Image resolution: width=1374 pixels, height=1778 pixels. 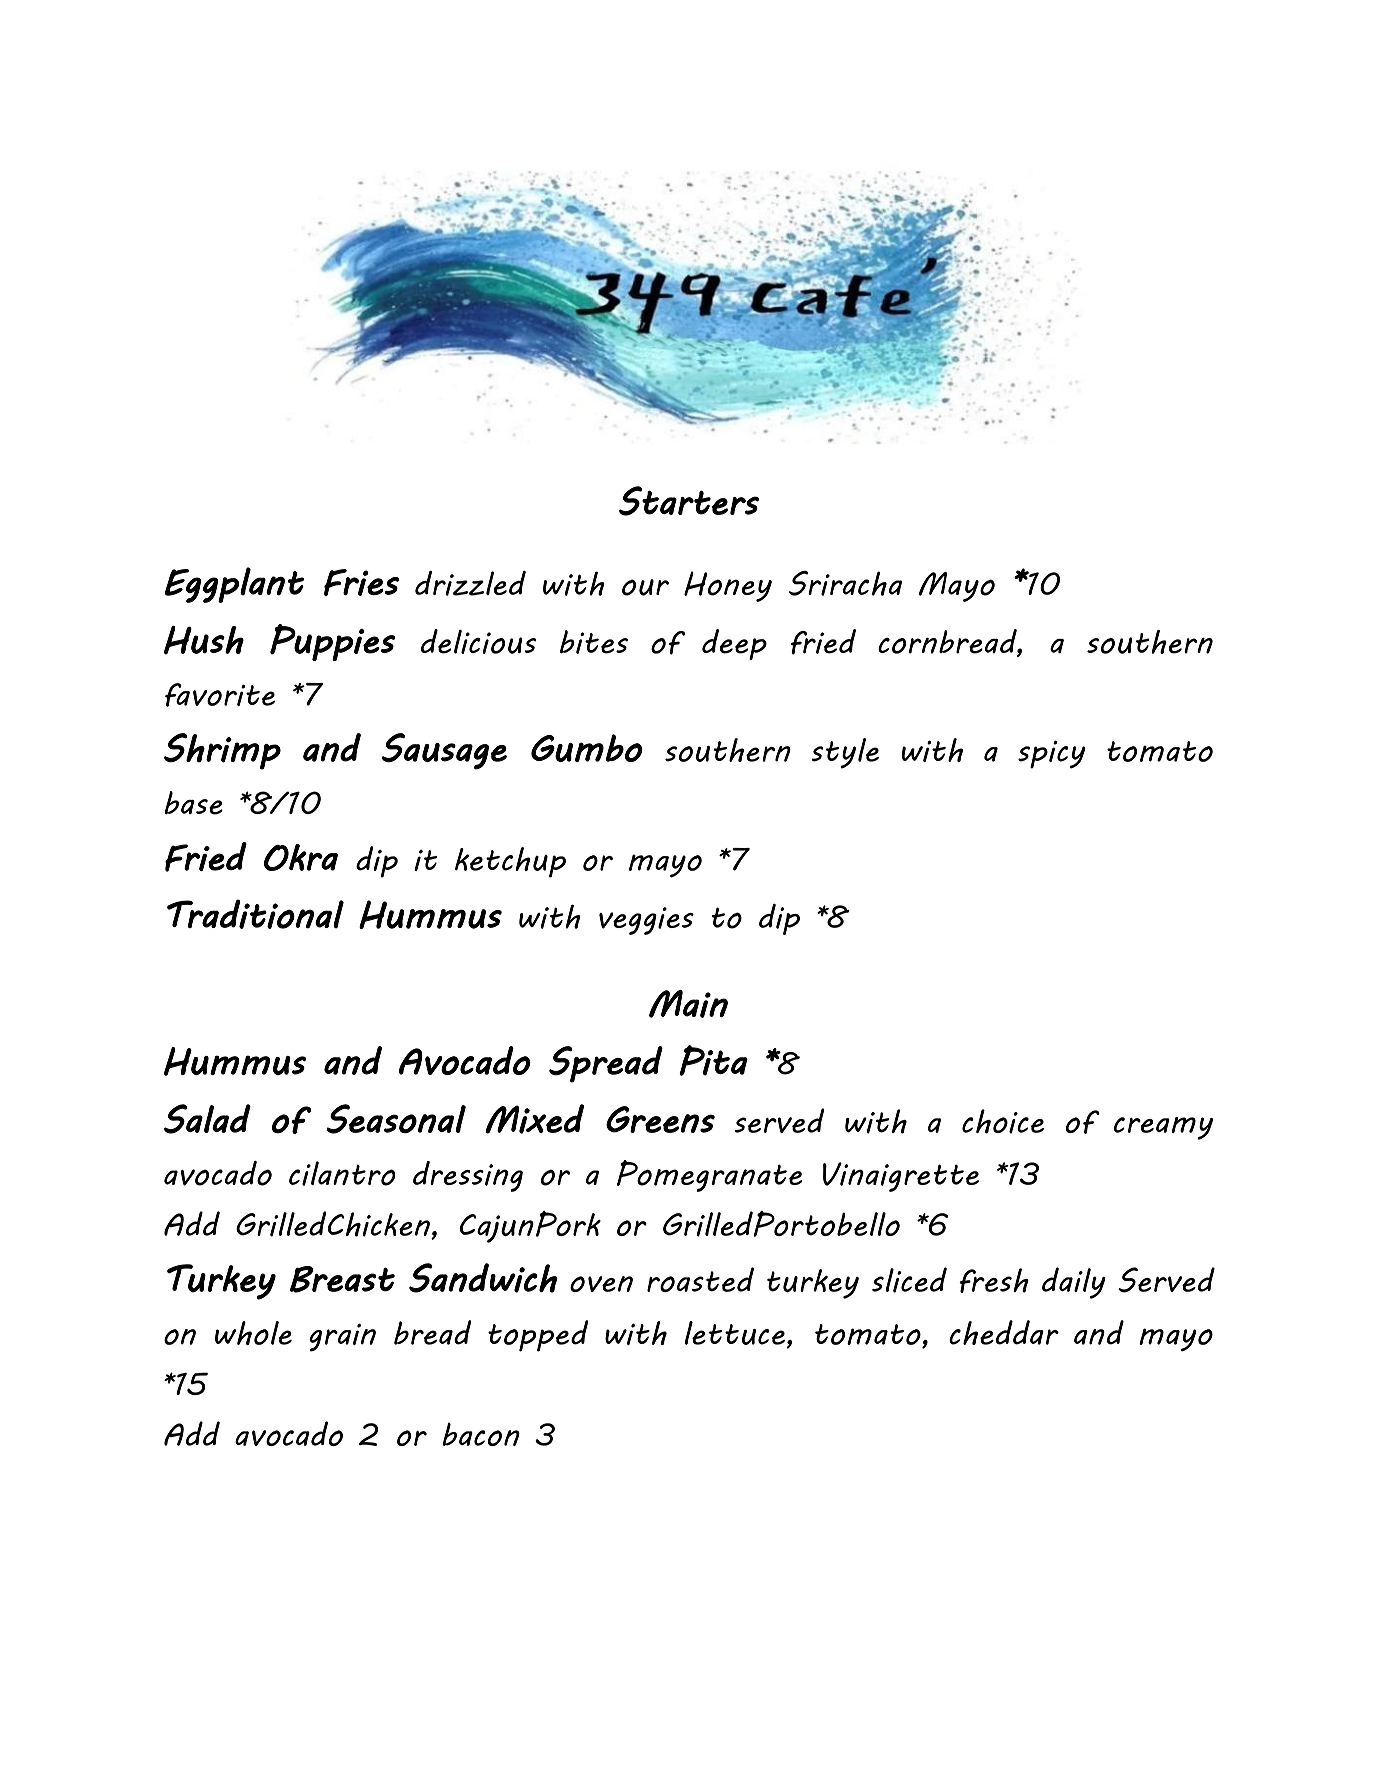 What do you see at coordinates (361, 582) in the screenshot?
I see `Fries` at bounding box center [361, 582].
